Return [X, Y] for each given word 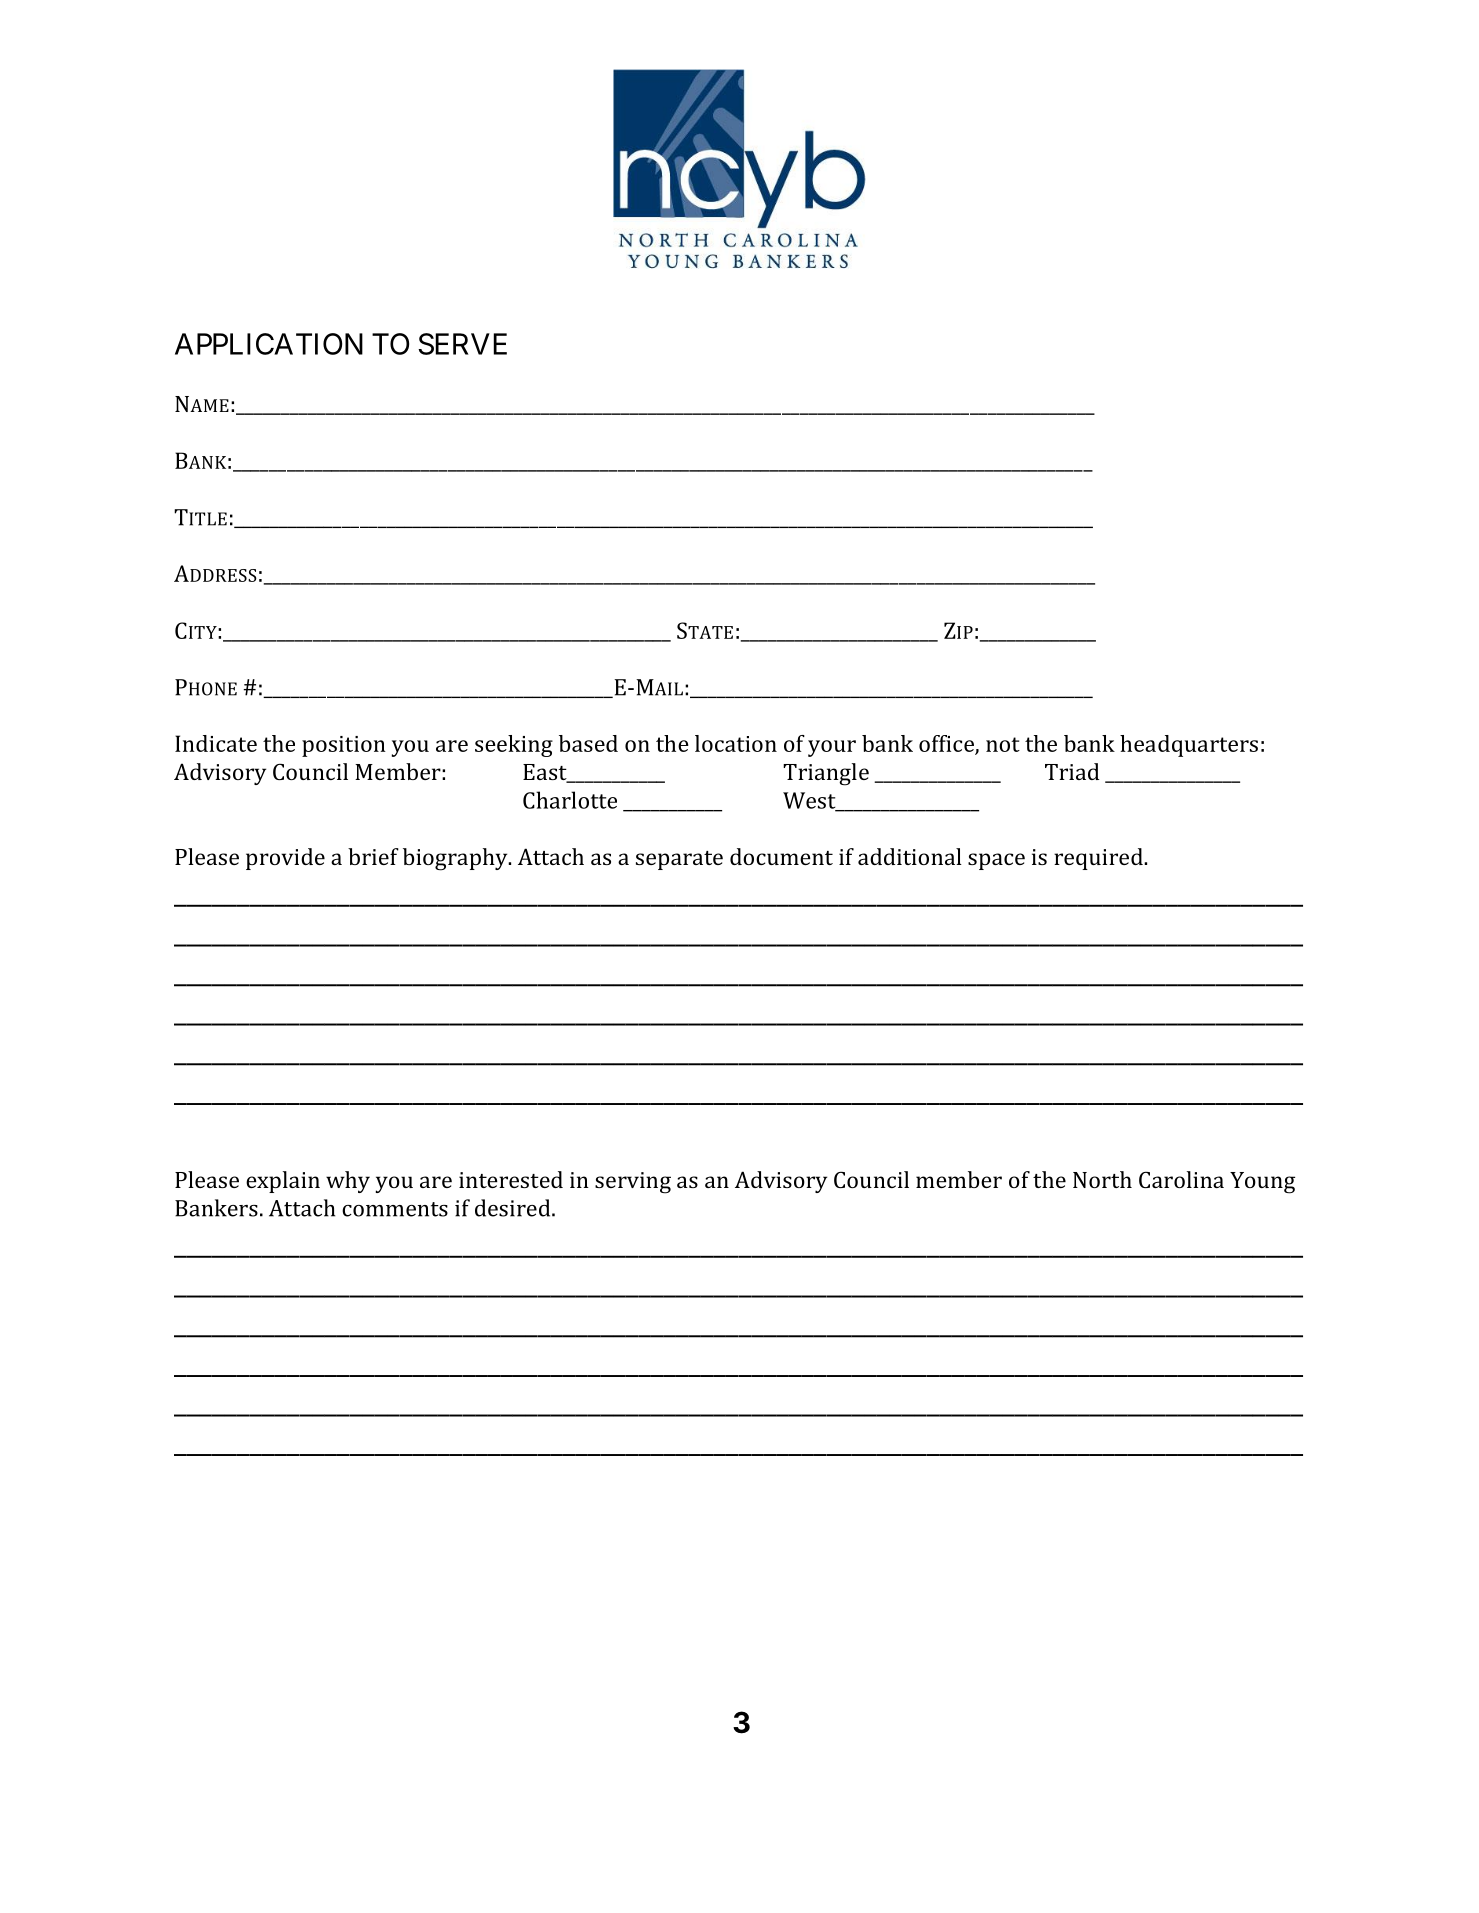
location [736, 743]
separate [679, 860]
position [344, 746]
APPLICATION [269, 344]
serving [633, 1183]
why [348, 1182]
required [1099, 859]
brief [373, 856]
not [1003, 744]
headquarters [1189, 746]
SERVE [462, 344]
